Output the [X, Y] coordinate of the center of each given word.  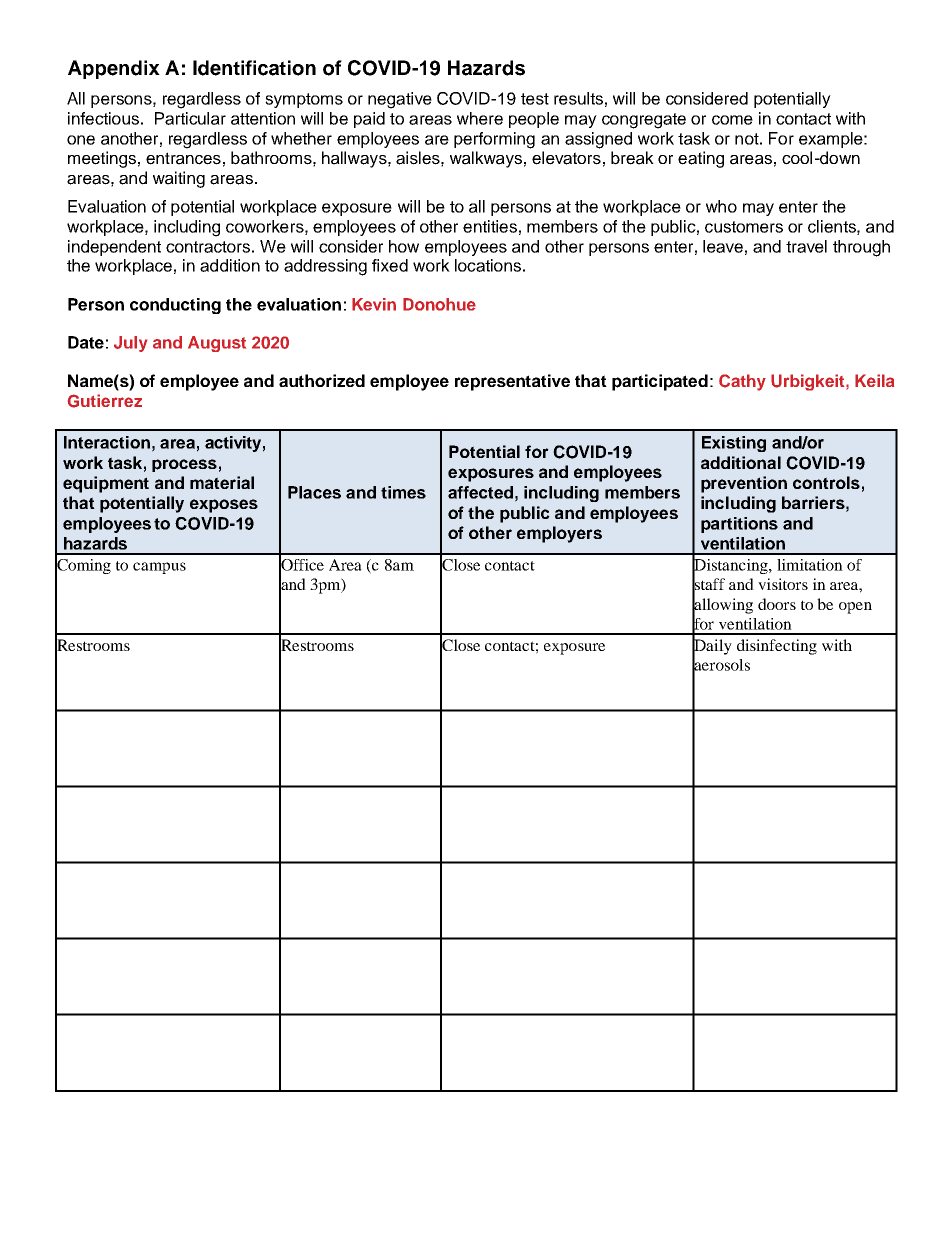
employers [559, 534]
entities [490, 226]
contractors [208, 247]
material [222, 482]
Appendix [114, 69]
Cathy [742, 382]
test [535, 99]
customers [744, 227]
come [732, 120]
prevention [744, 484]
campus [159, 568]
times [403, 492]
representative [512, 382]
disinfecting [777, 647]
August [217, 344]
